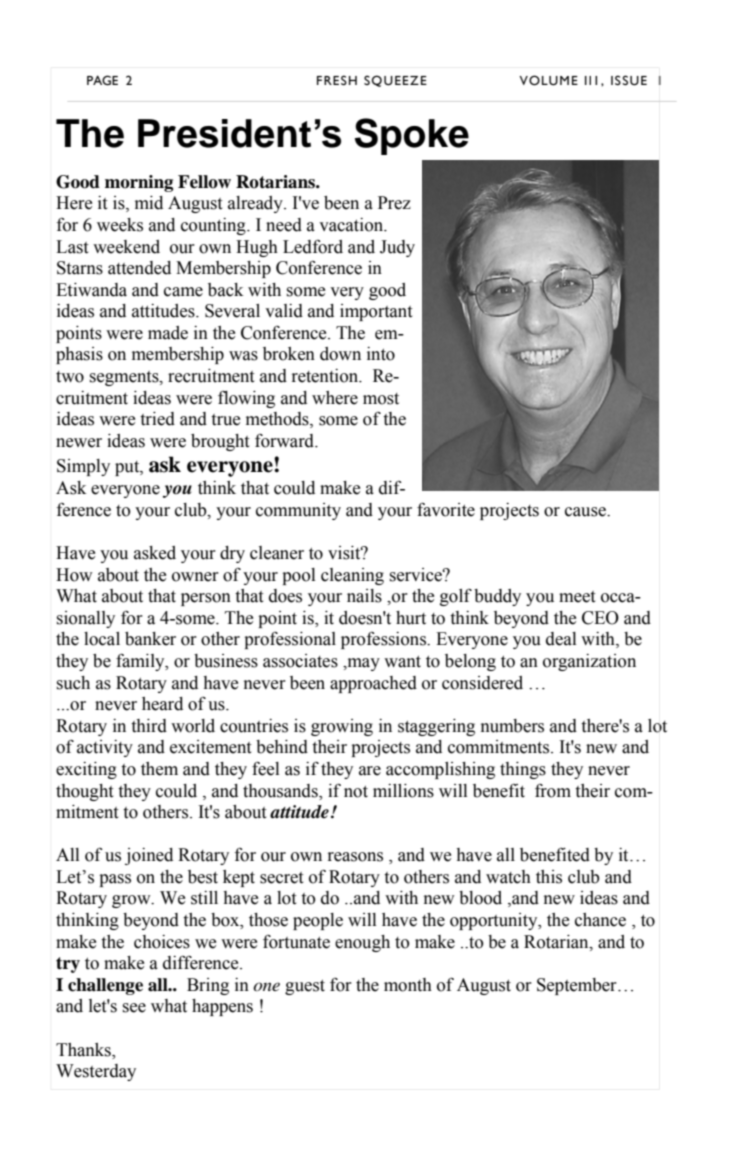 The height and width of the screenshot is (1149, 744). I want to click on meet, so click(577, 597).
